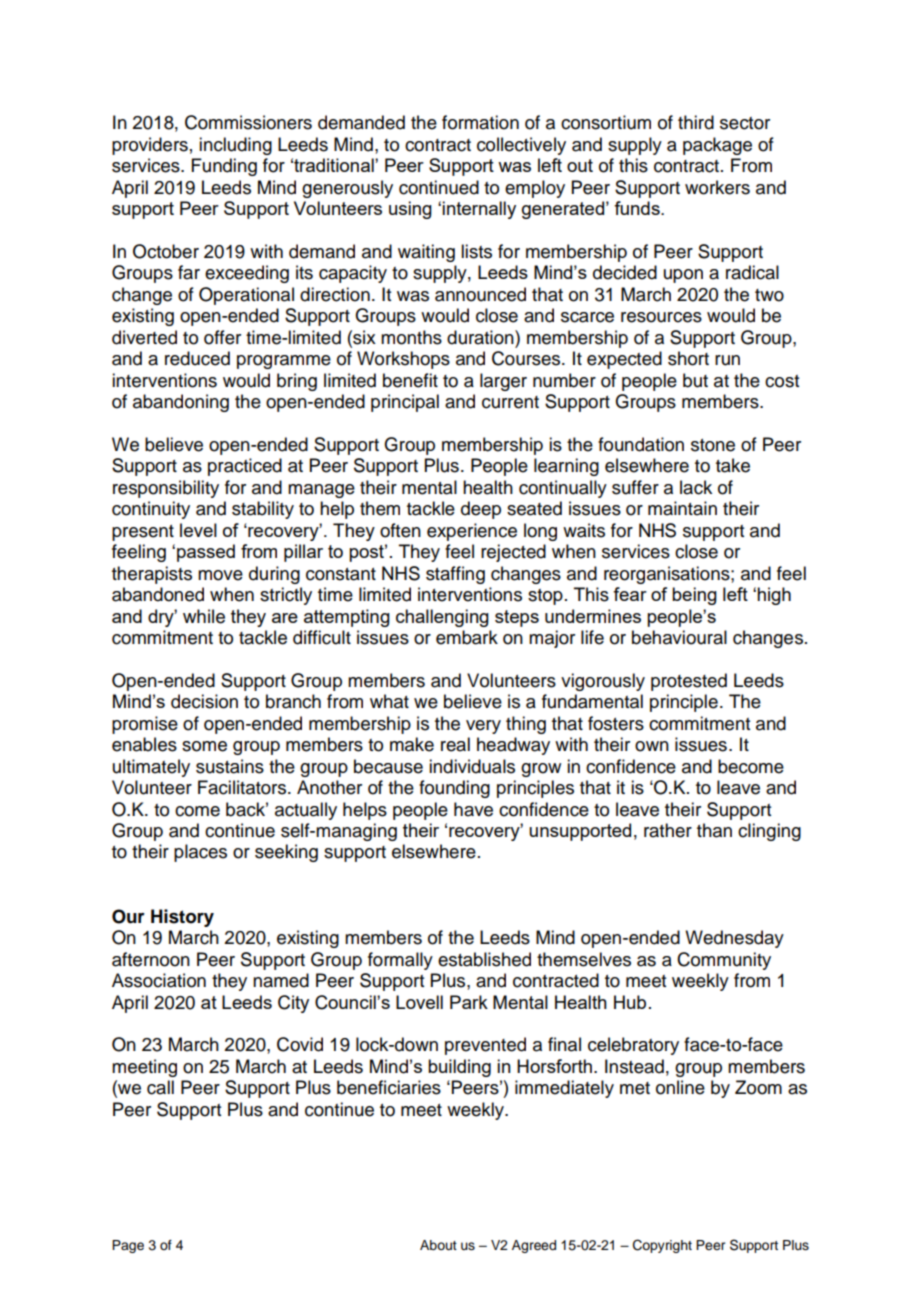  What do you see at coordinates (714, 830) in the screenshot?
I see `than` at bounding box center [714, 830].
